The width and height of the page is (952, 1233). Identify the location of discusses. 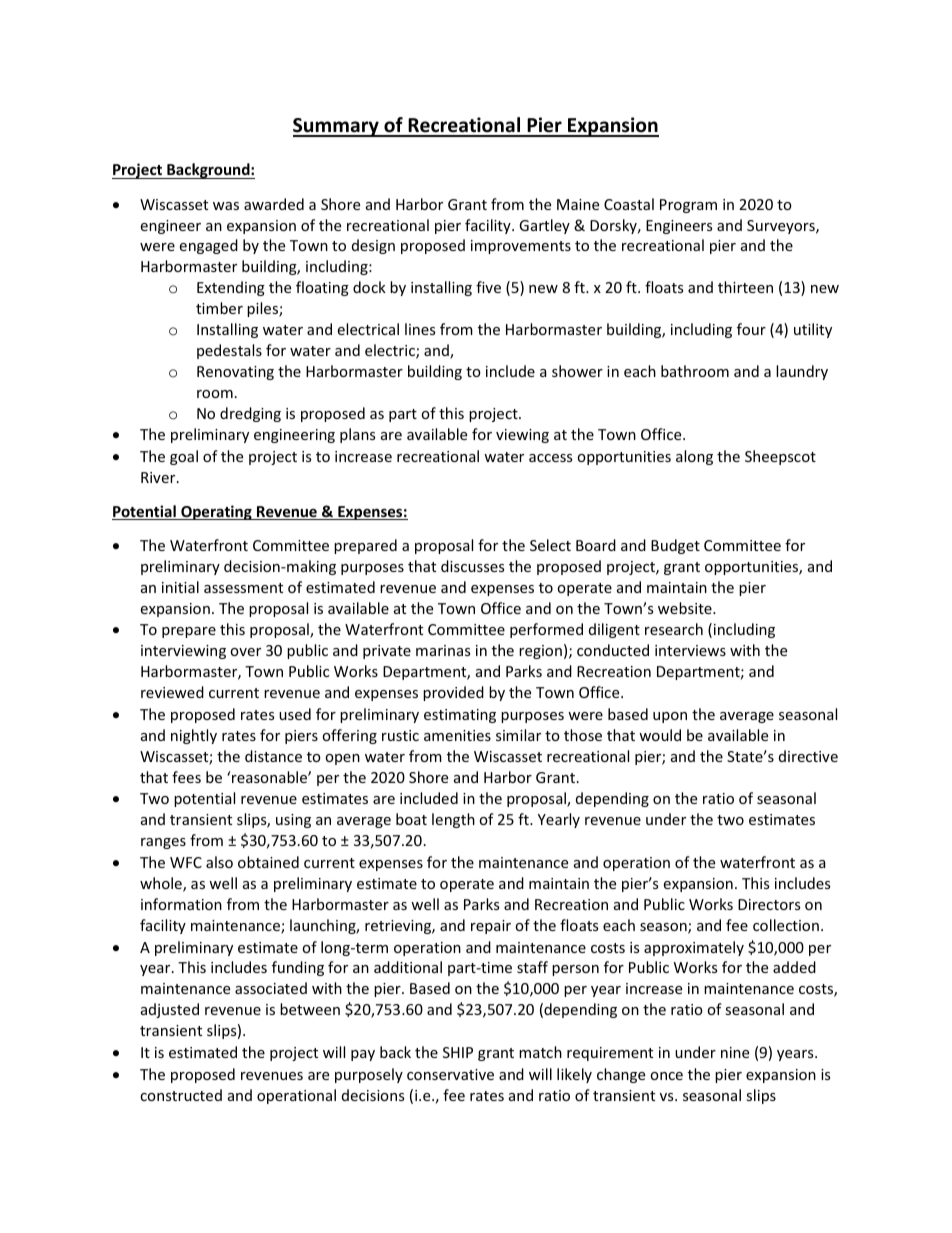
(472, 566).
